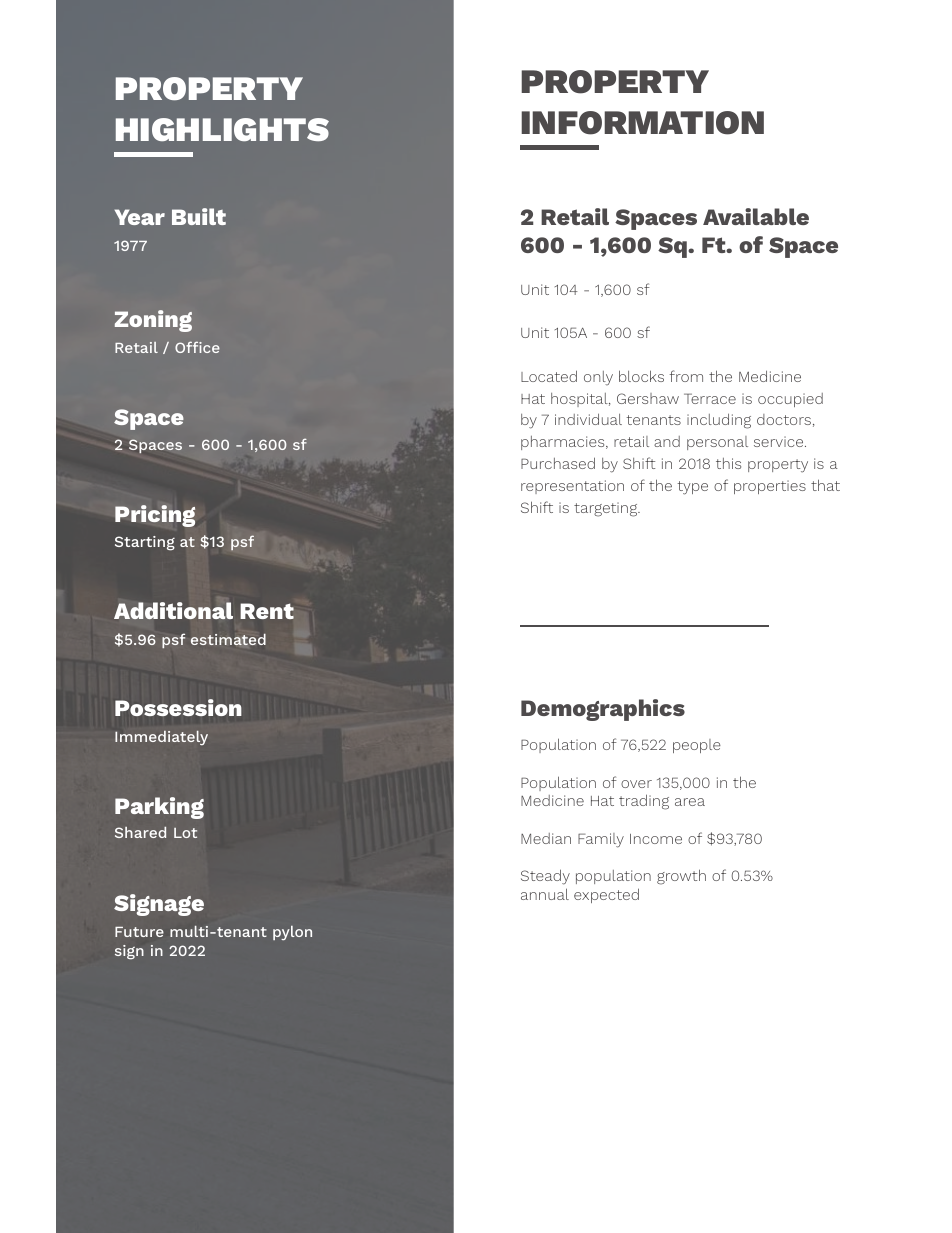 The width and height of the image is (952, 1233). What do you see at coordinates (222, 129) in the image?
I see `HIGHLIGHTS` at bounding box center [222, 129].
